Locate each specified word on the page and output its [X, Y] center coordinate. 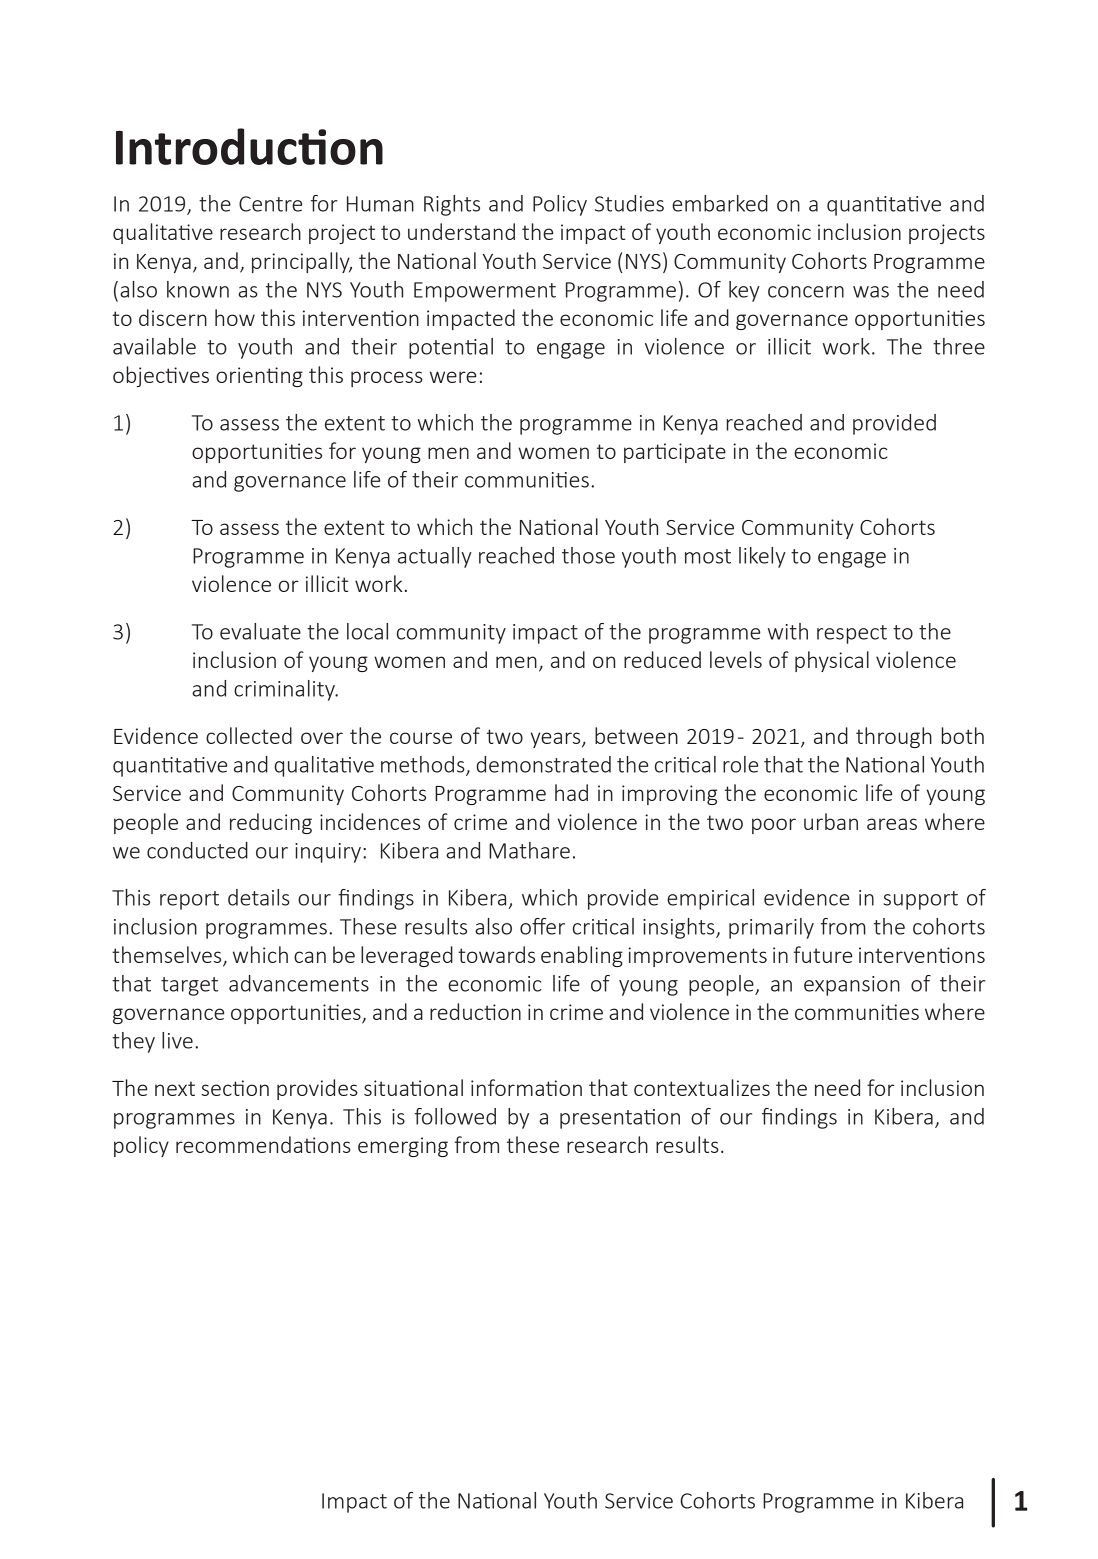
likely [762, 557]
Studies [629, 203]
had [571, 792]
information [526, 1087]
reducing [271, 823]
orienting [259, 377]
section [235, 1088]
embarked [720, 203]
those [588, 555]
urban [831, 821]
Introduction [249, 146]
